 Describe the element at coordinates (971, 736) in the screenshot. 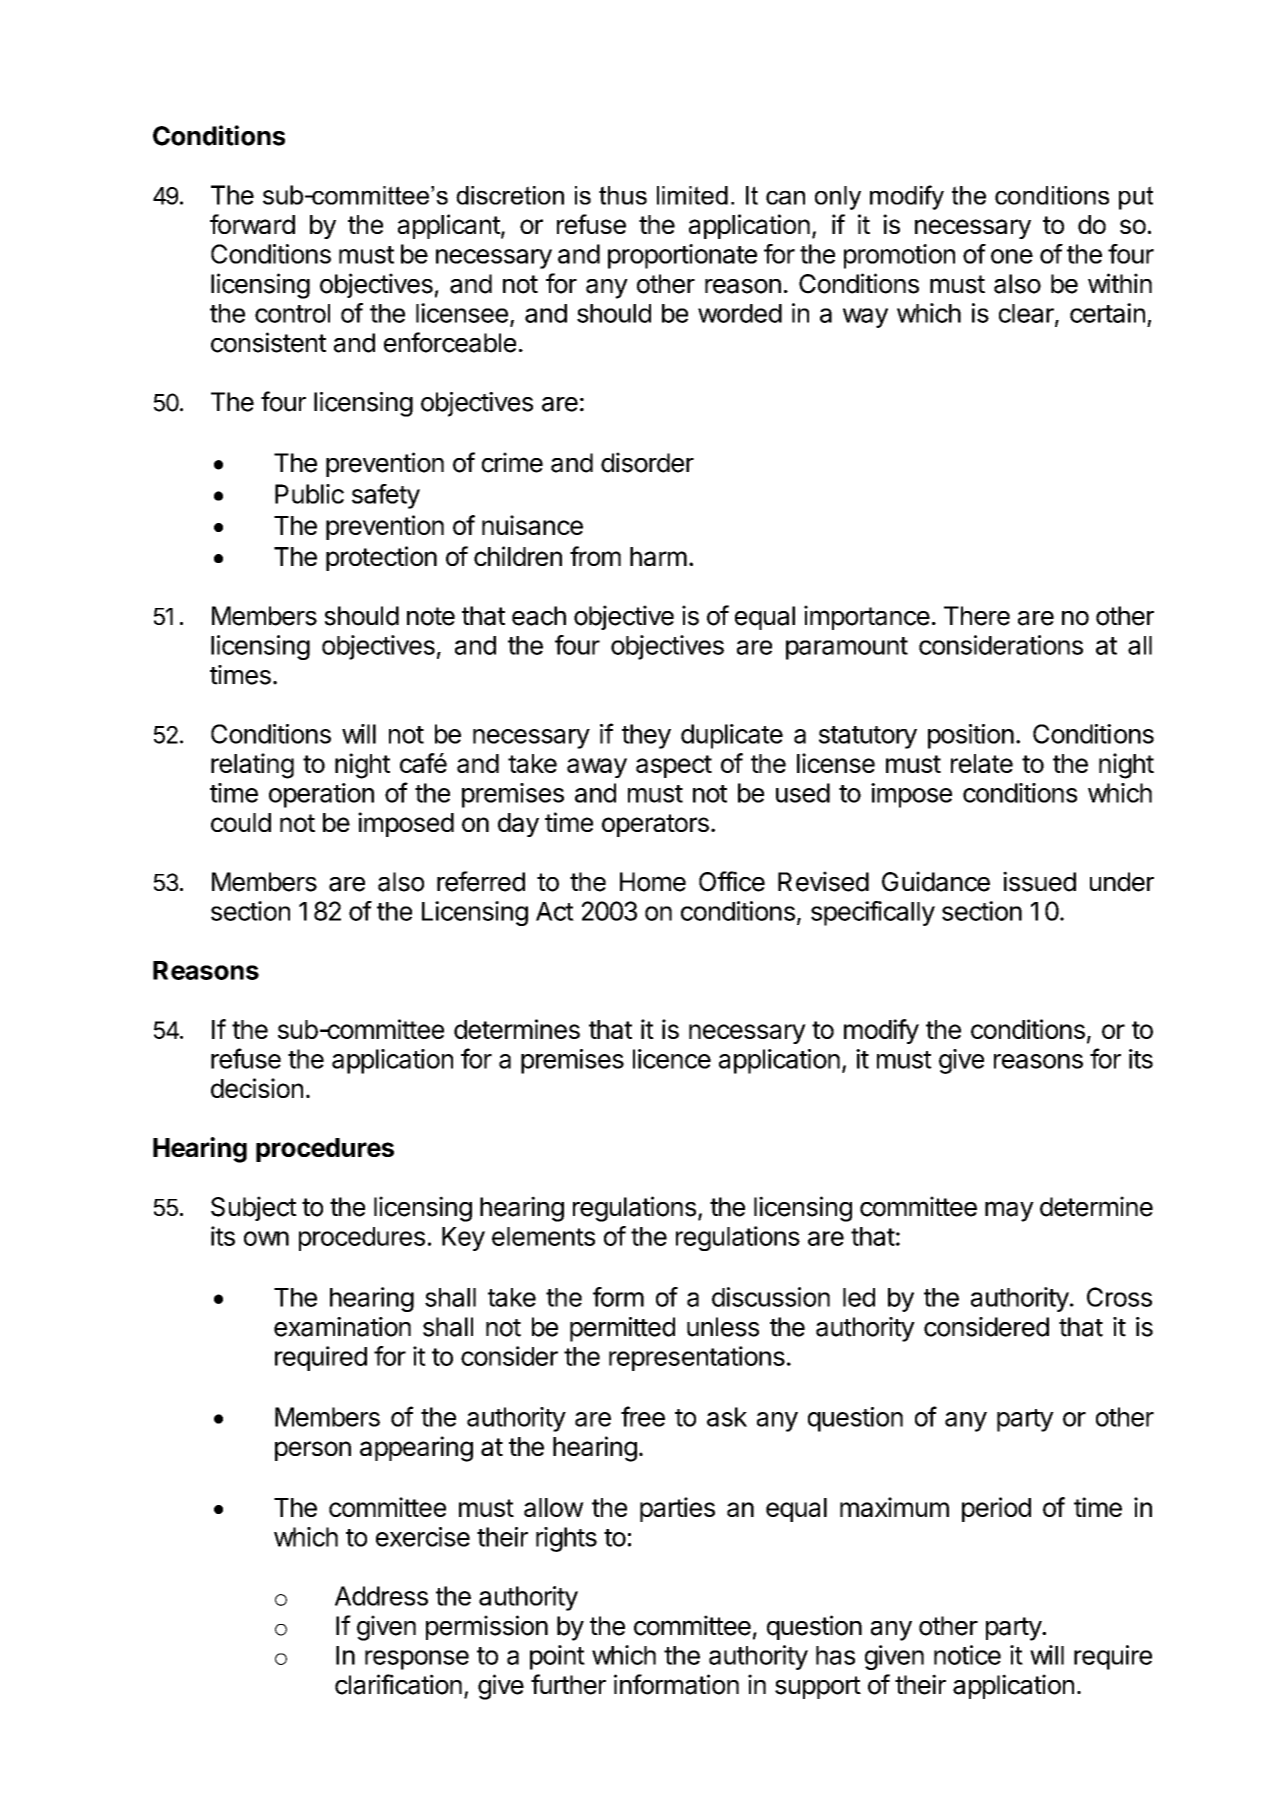

I see `position` at that location.
